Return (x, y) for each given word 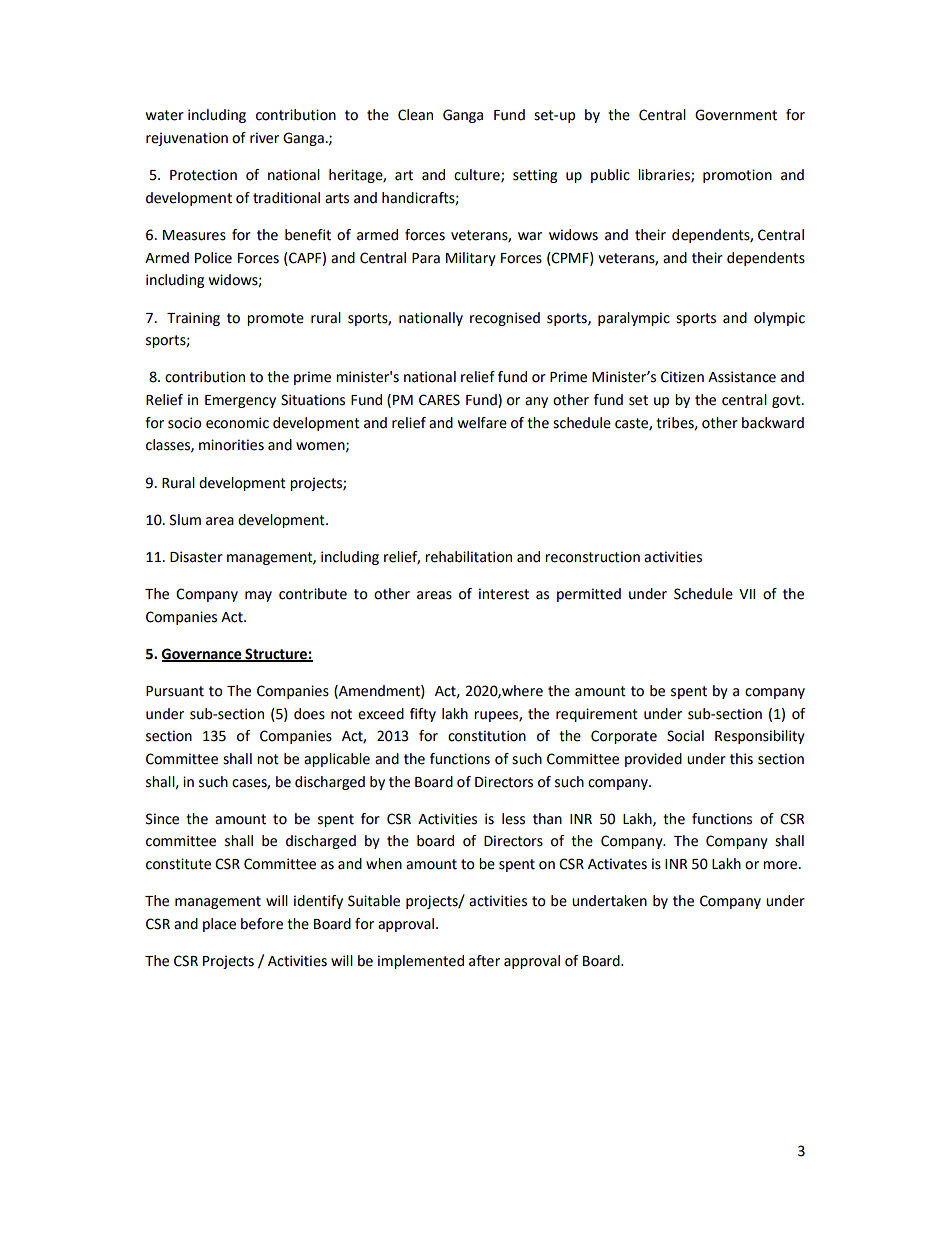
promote (275, 319)
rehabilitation (468, 557)
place (219, 925)
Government (736, 115)
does (309, 714)
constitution (487, 736)
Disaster (196, 557)
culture (478, 176)
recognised (505, 319)
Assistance (742, 377)
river (264, 138)
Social (685, 736)
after (484, 961)
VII (747, 594)
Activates (617, 864)
